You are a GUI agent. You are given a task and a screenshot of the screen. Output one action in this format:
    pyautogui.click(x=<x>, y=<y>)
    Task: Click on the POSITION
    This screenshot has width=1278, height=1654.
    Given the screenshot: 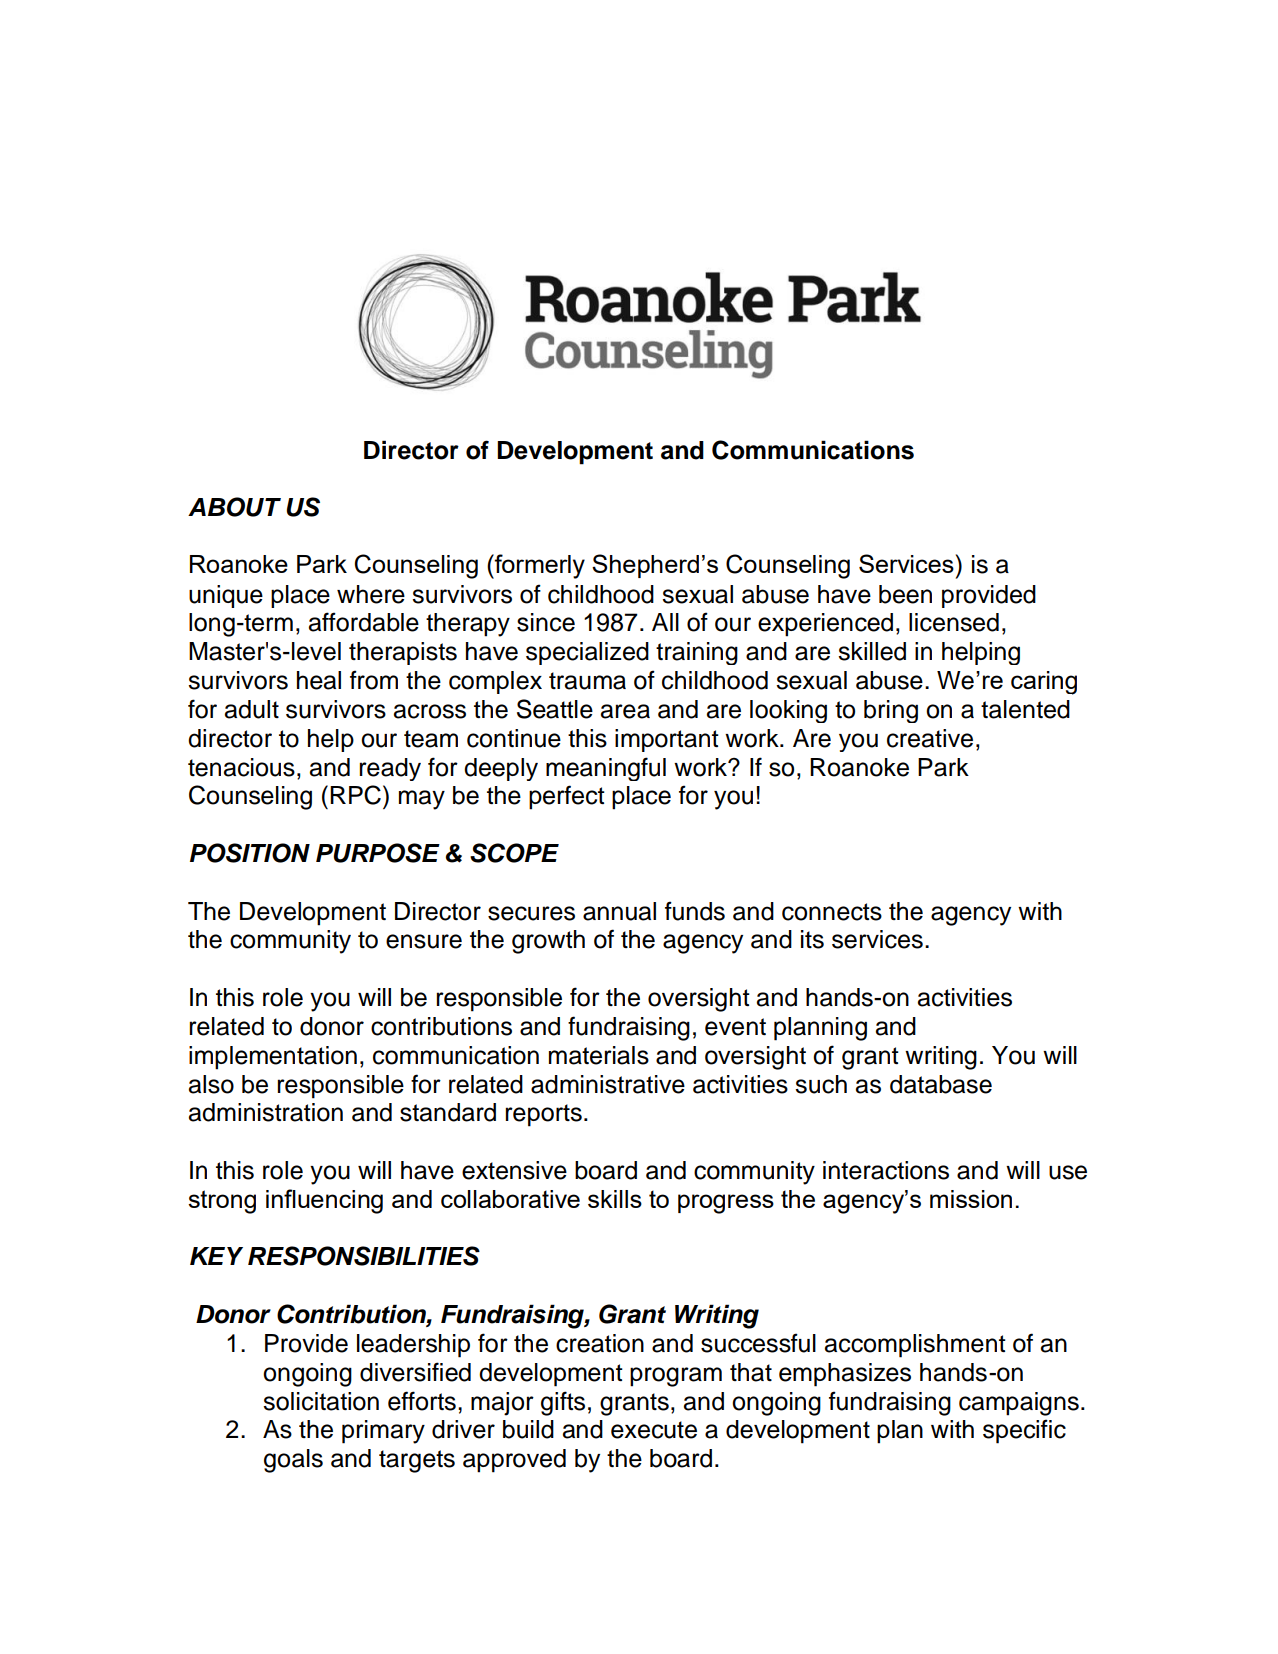 What is the action you would take?
    pyautogui.click(x=250, y=853)
